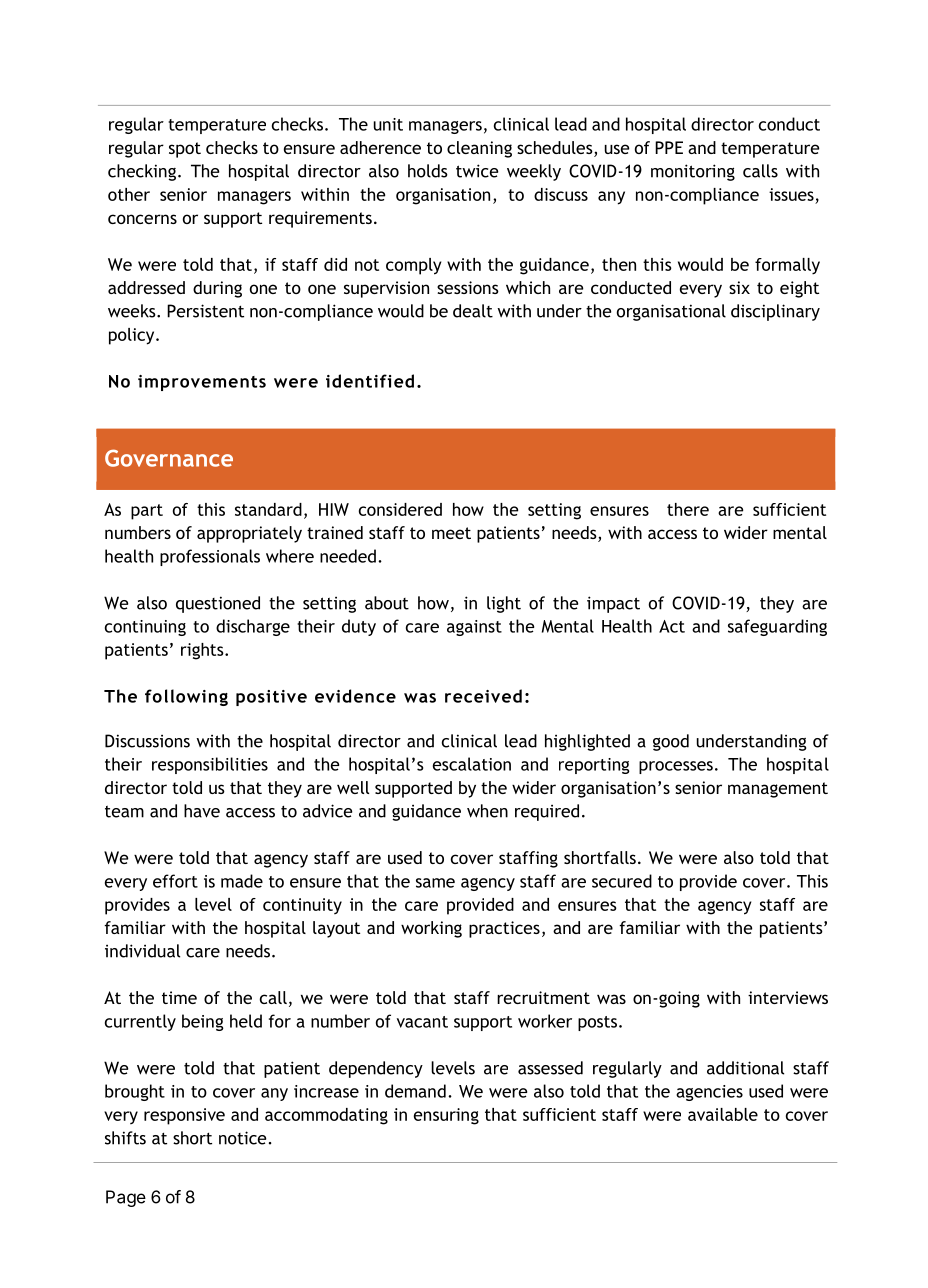 This screenshot has height=1288, width=928. What do you see at coordinates (242, 1138) in the screenshot?
I see `notice` at bounding box center [242, 1138].
